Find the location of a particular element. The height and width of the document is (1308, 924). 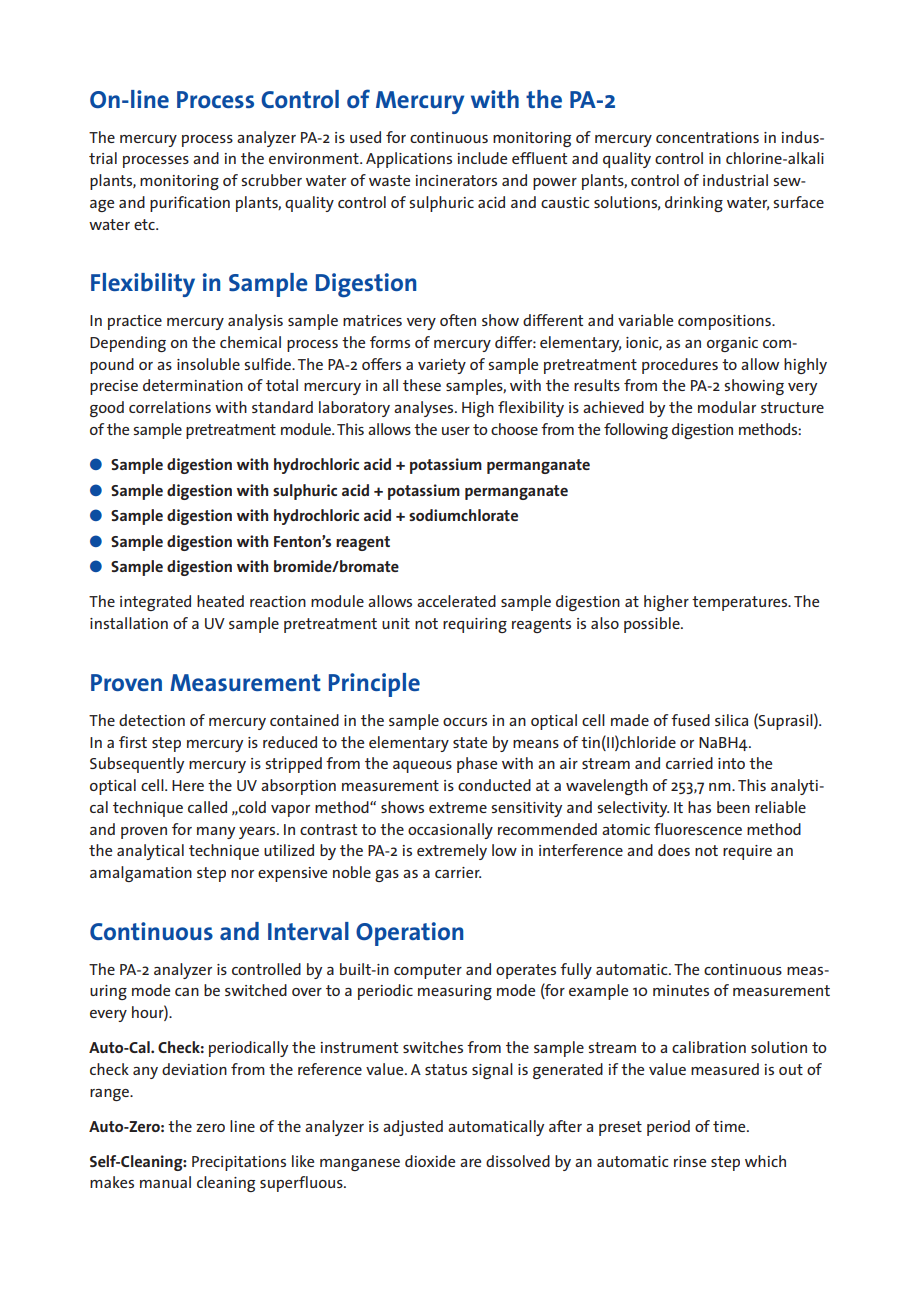

following is located at coordinates (636, 431).
